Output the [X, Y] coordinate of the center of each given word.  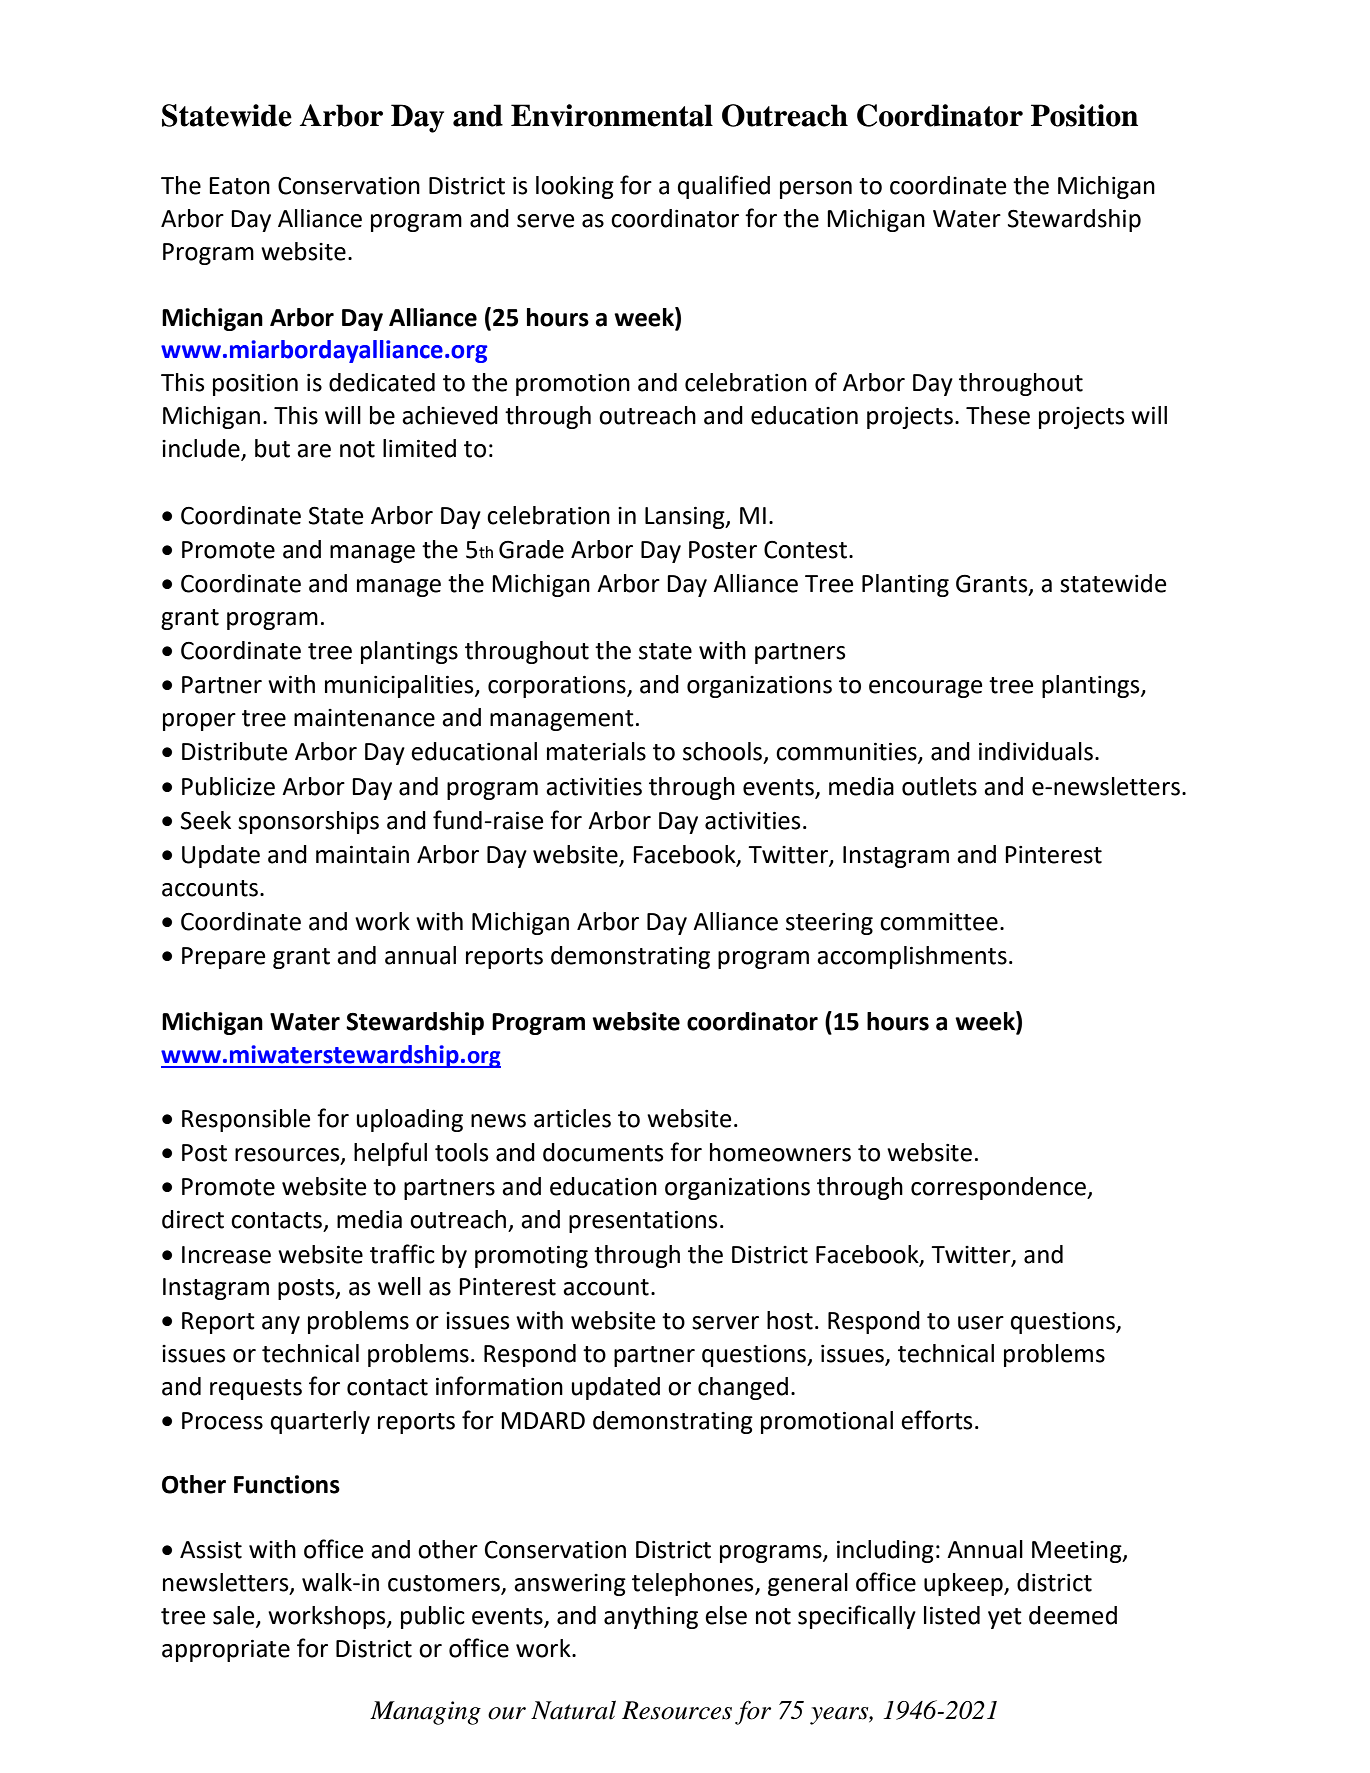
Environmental [612, 115]
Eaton [239, 186]
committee [939, 922]
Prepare [223, 958]
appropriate [226, 1650]
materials [596, 751]
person [816, 190]
